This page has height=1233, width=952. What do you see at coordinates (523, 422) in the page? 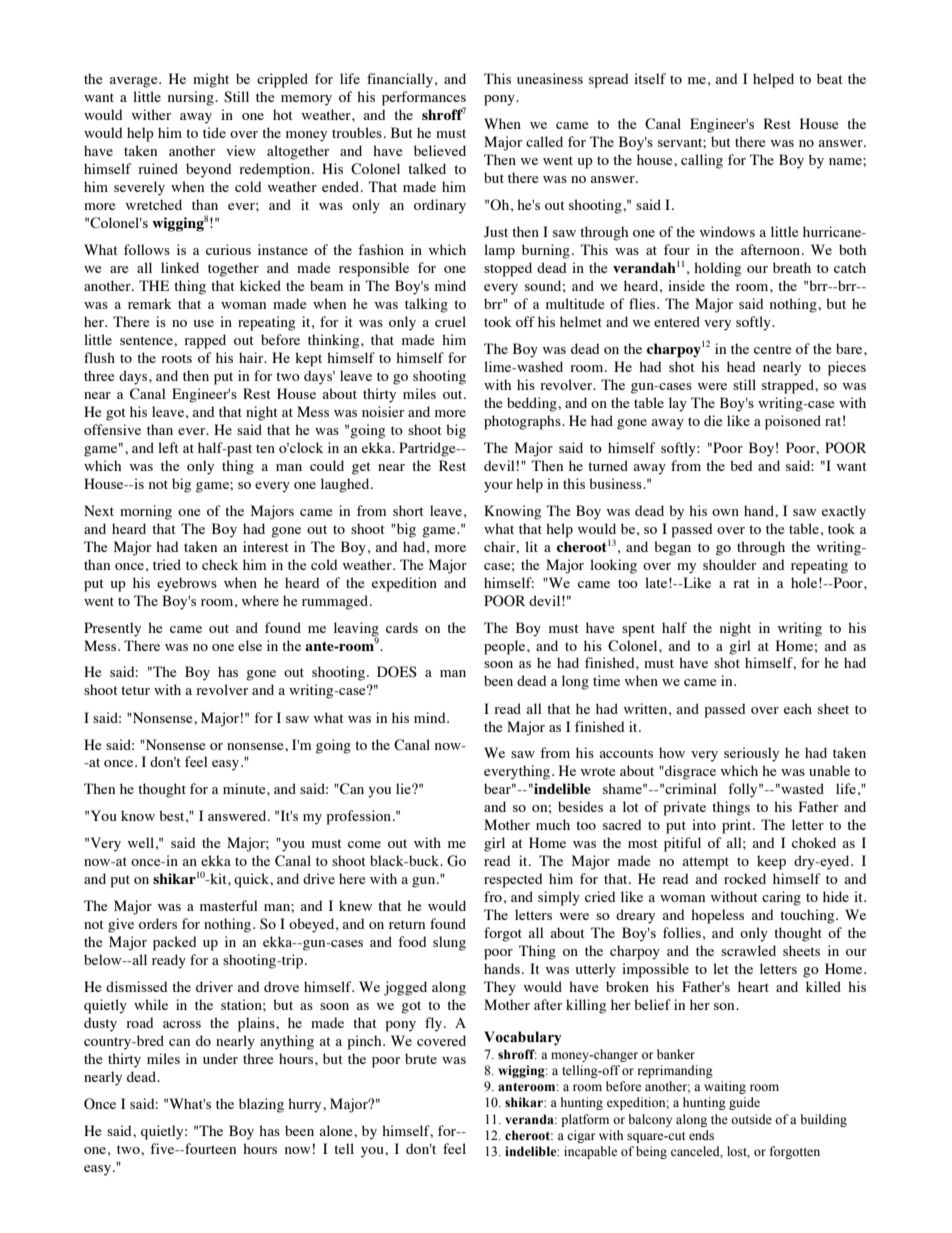
I see `photographs` at bounding box center [523, 422].
